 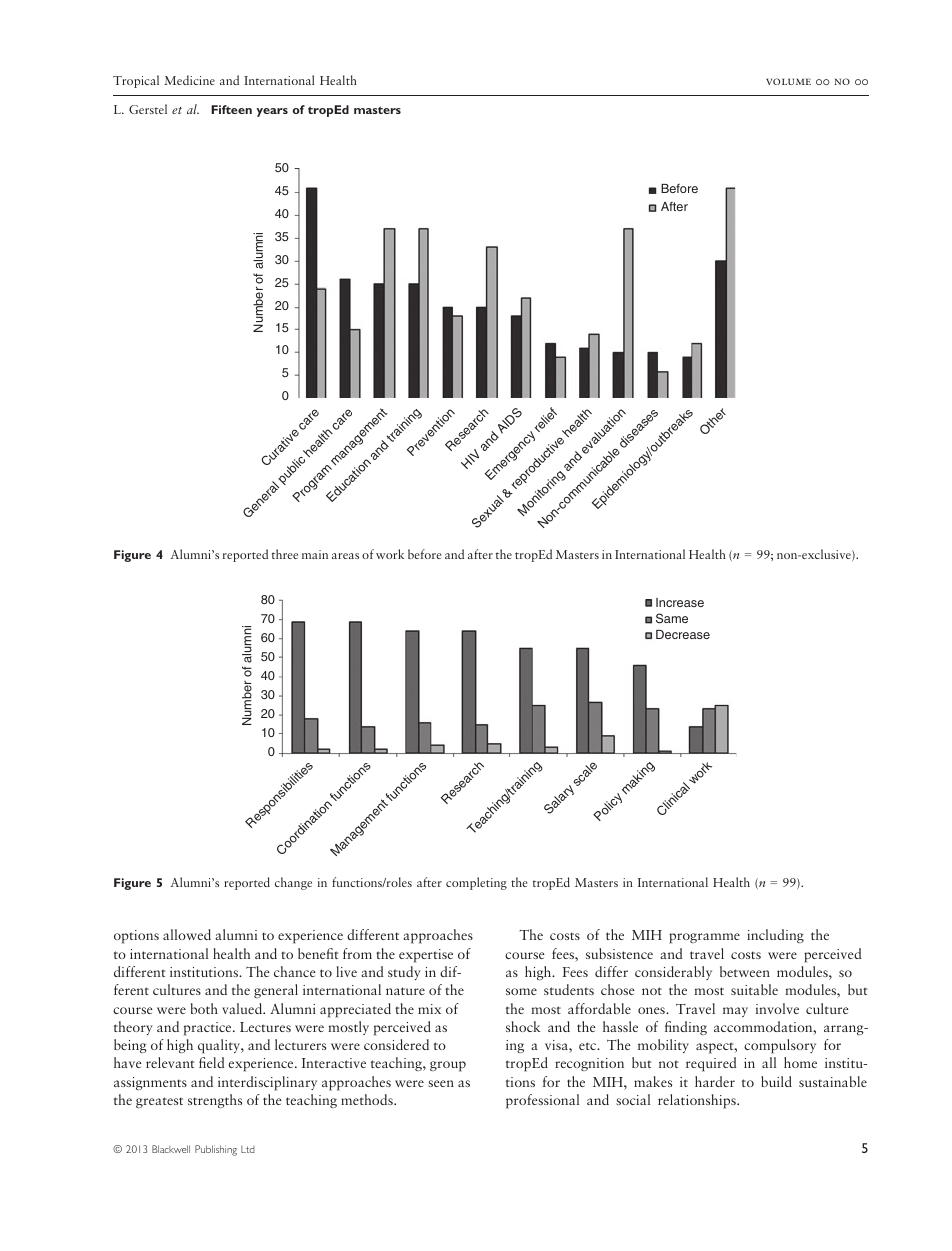 What do you see at coordinates (345, 556) in the screenshot?
I see `areas` at bounding box center [345, 556].
